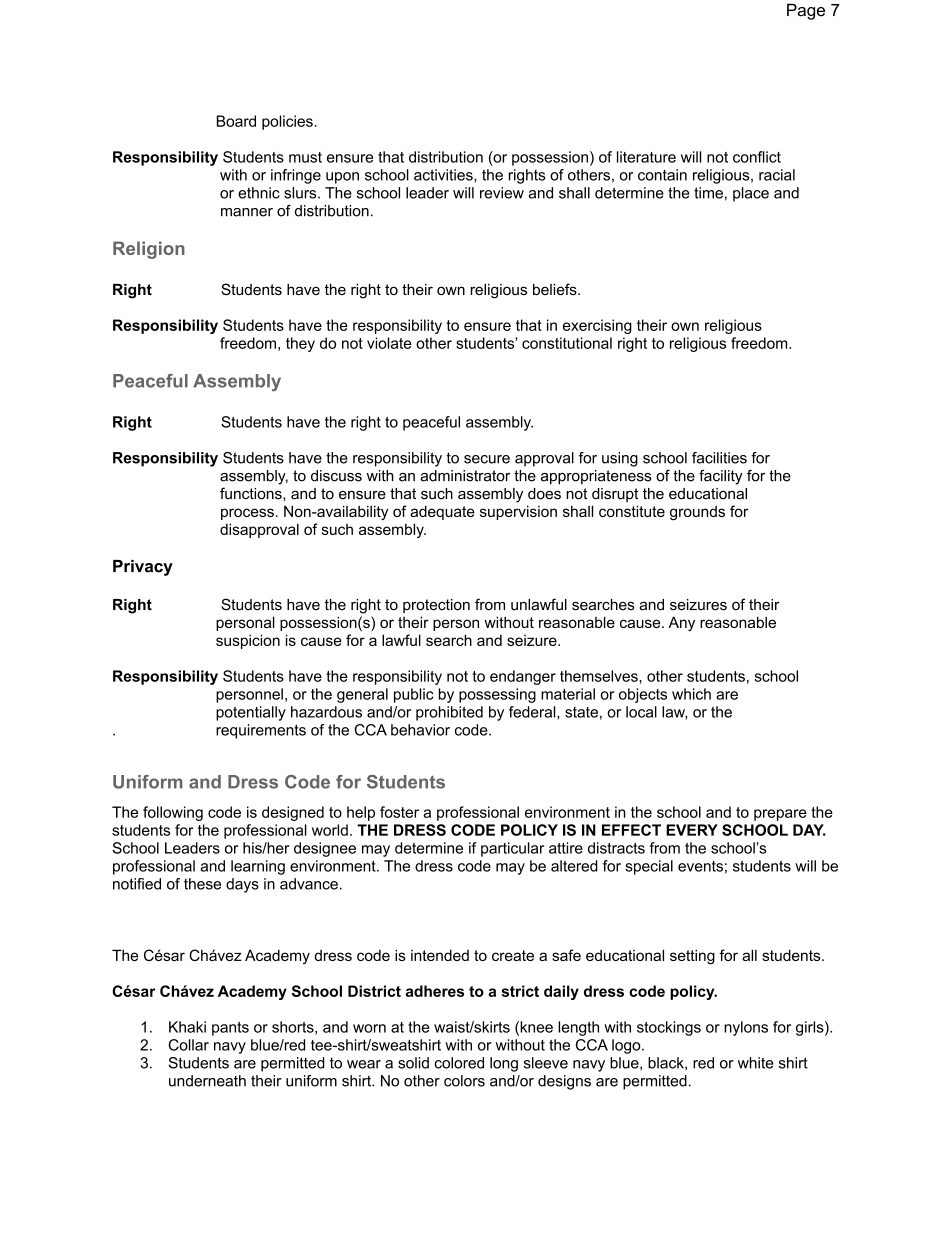  What do you see at coordinates (236, 121) in the screenshot?
I see `Board` at bounding box center [236, 121].
